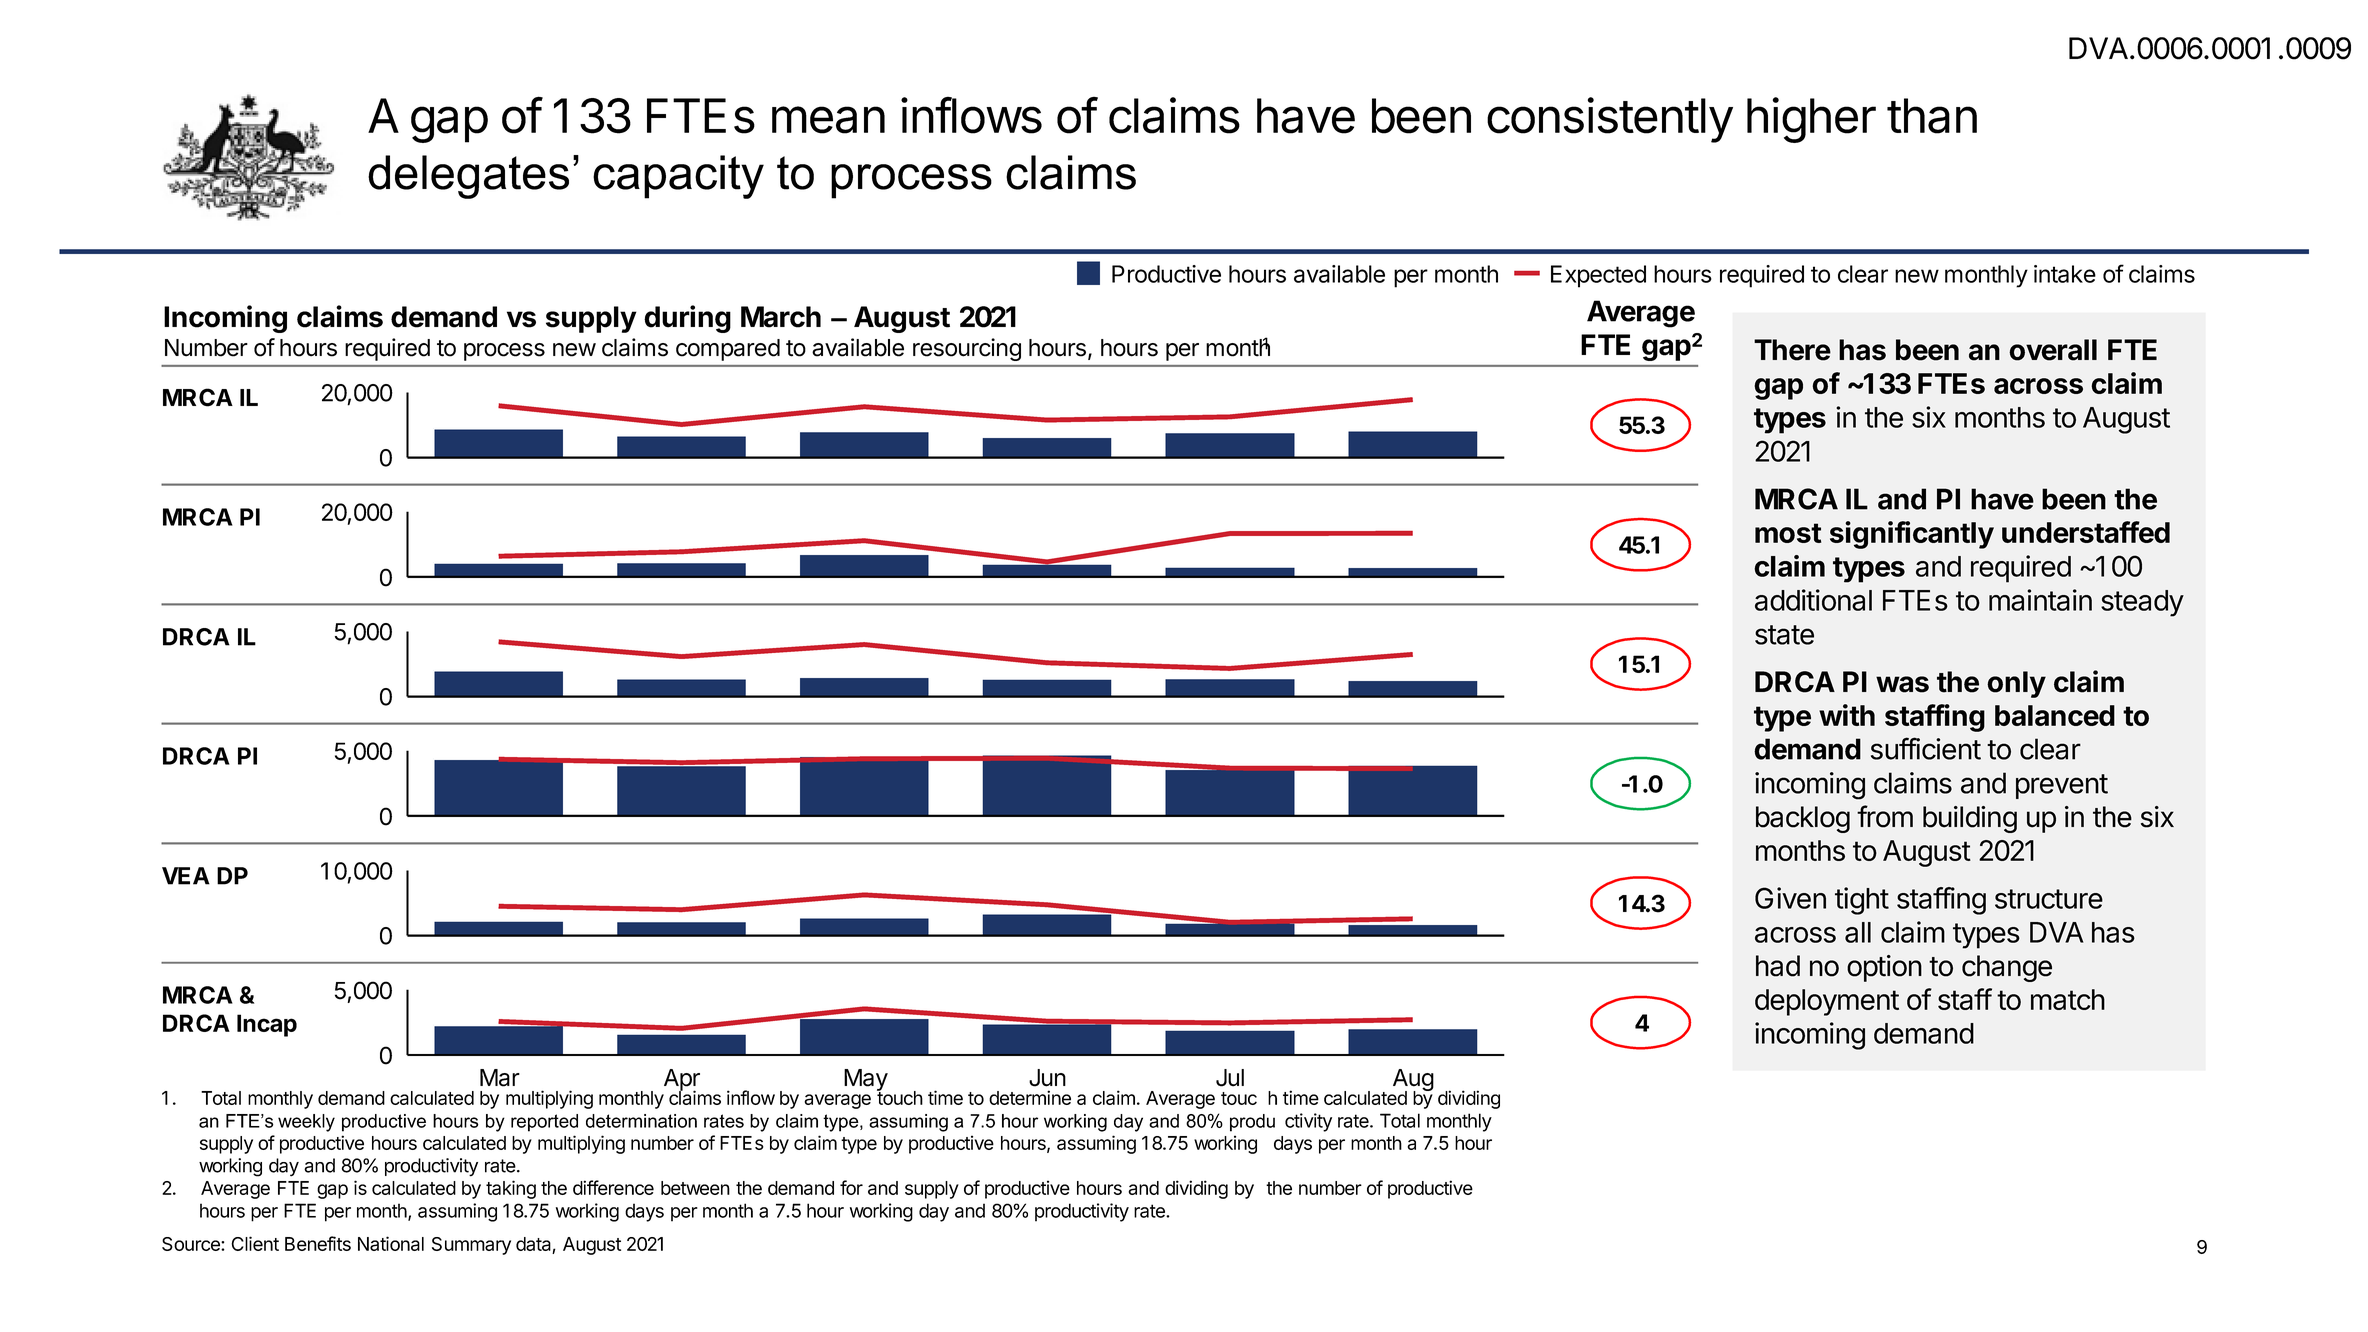  What do you see at coordinates (728, 350) in the screenshot?
I see `compared` at bounding box center [728, 350].
